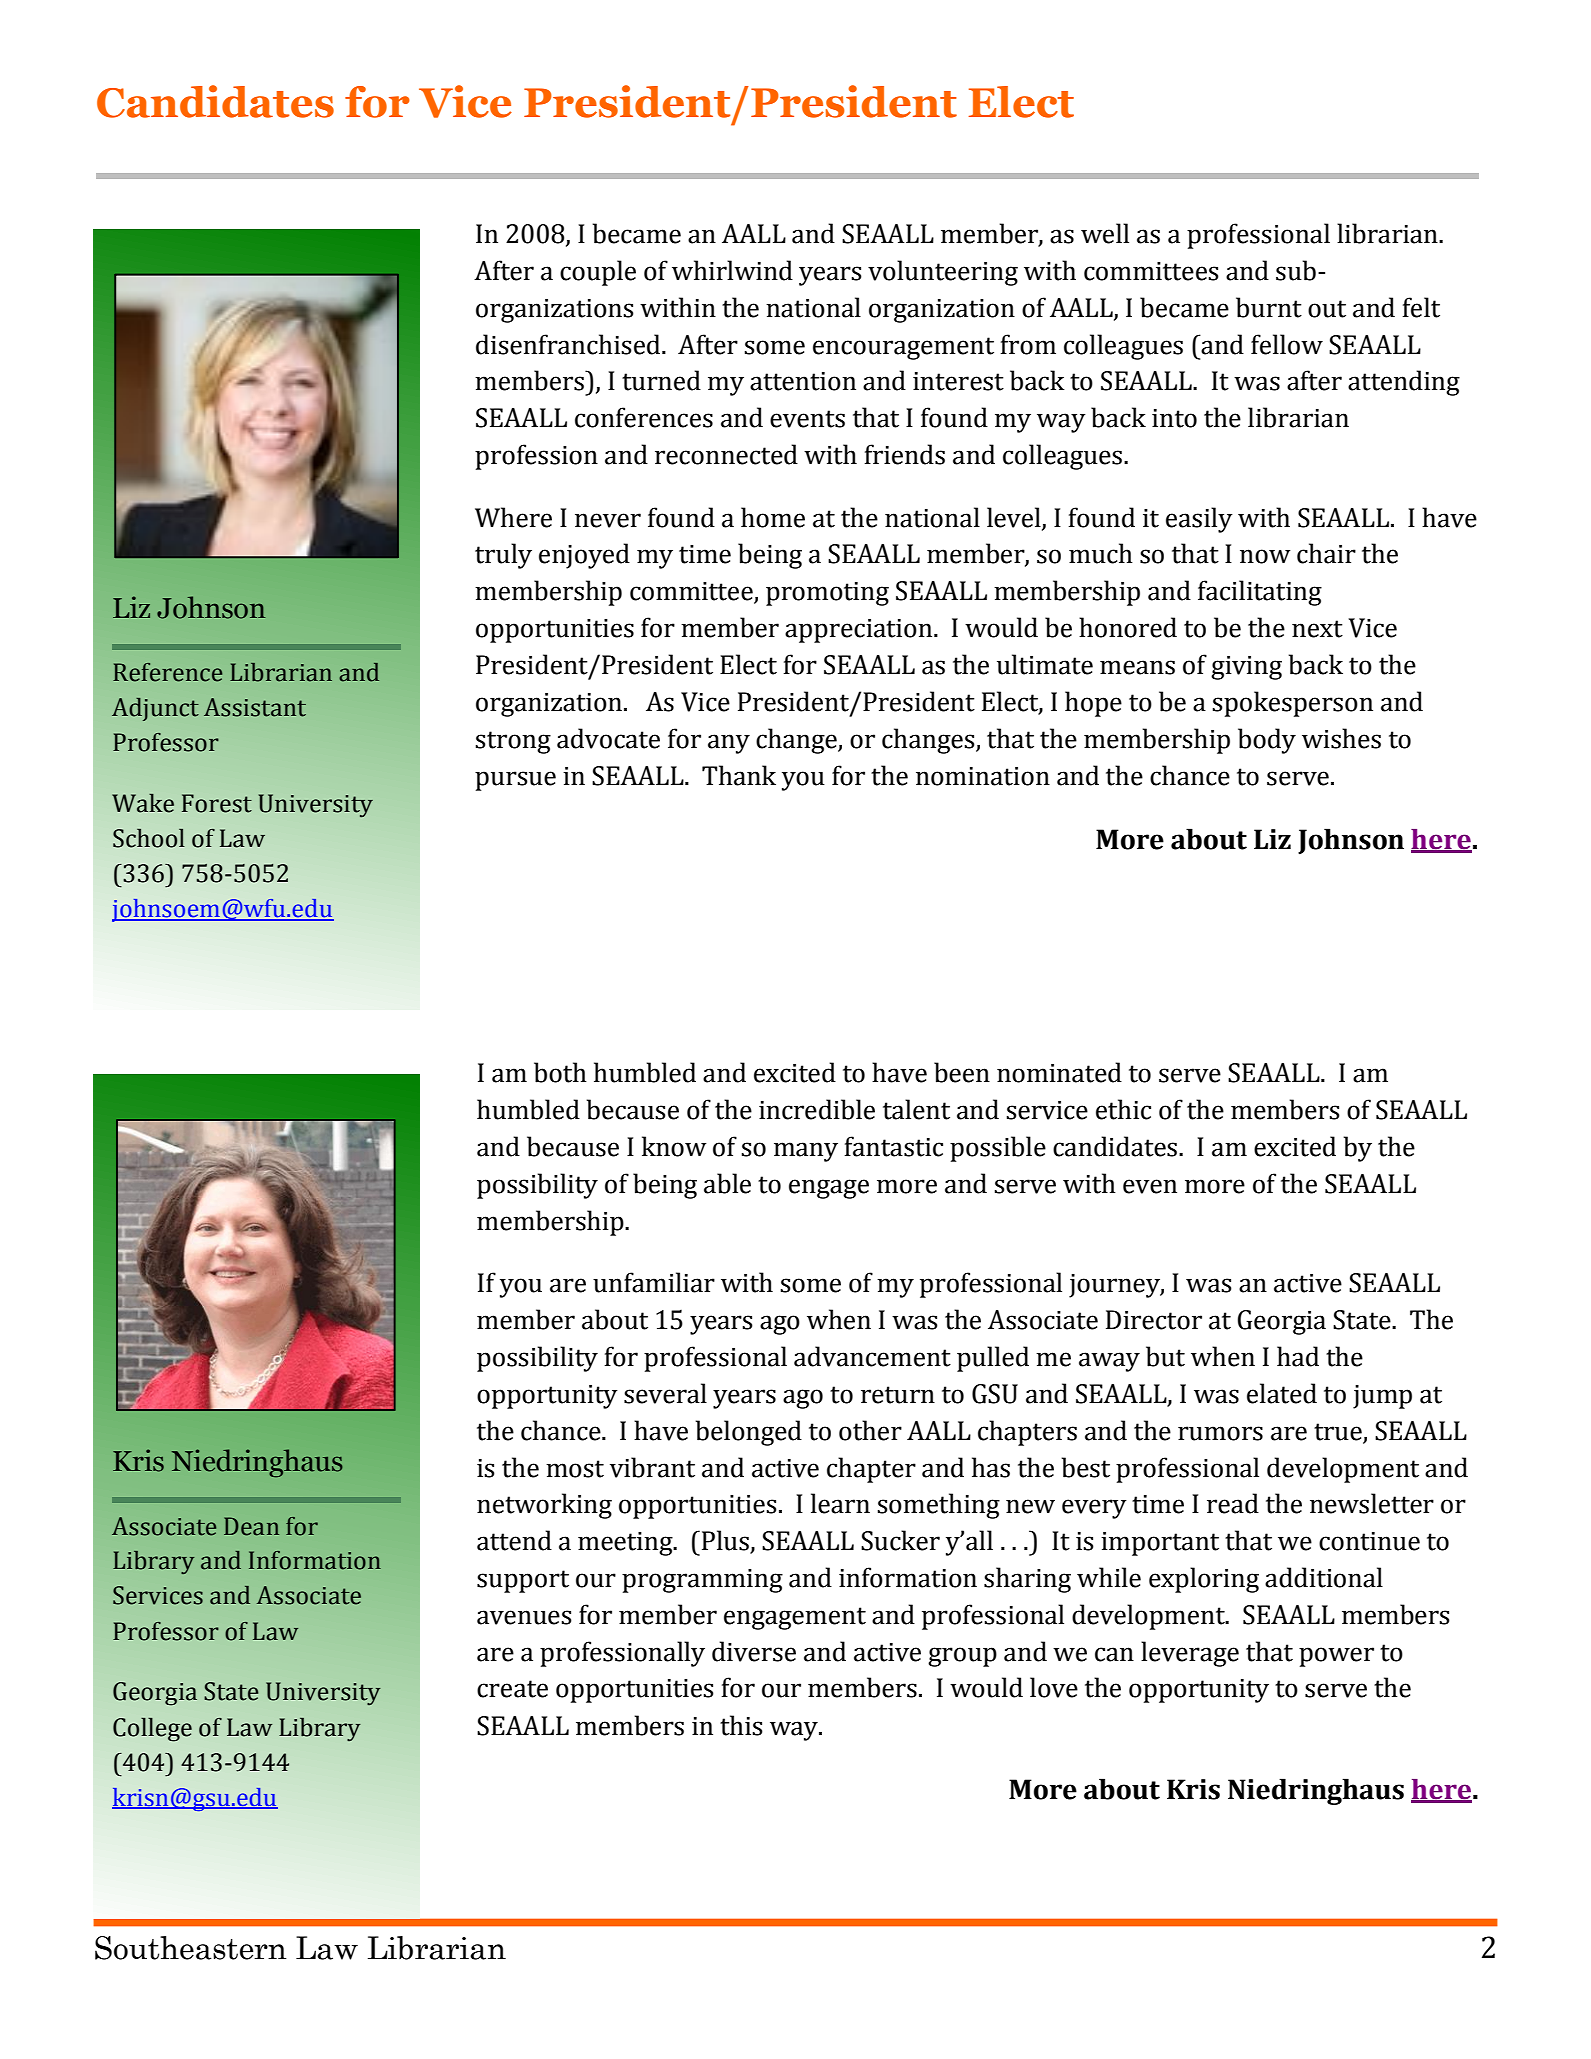 The width and height of the screenshot is (1591, 2059). Describe the element at coordinates (1154, 1320) in the screenshot. I see `Director` at that location.
